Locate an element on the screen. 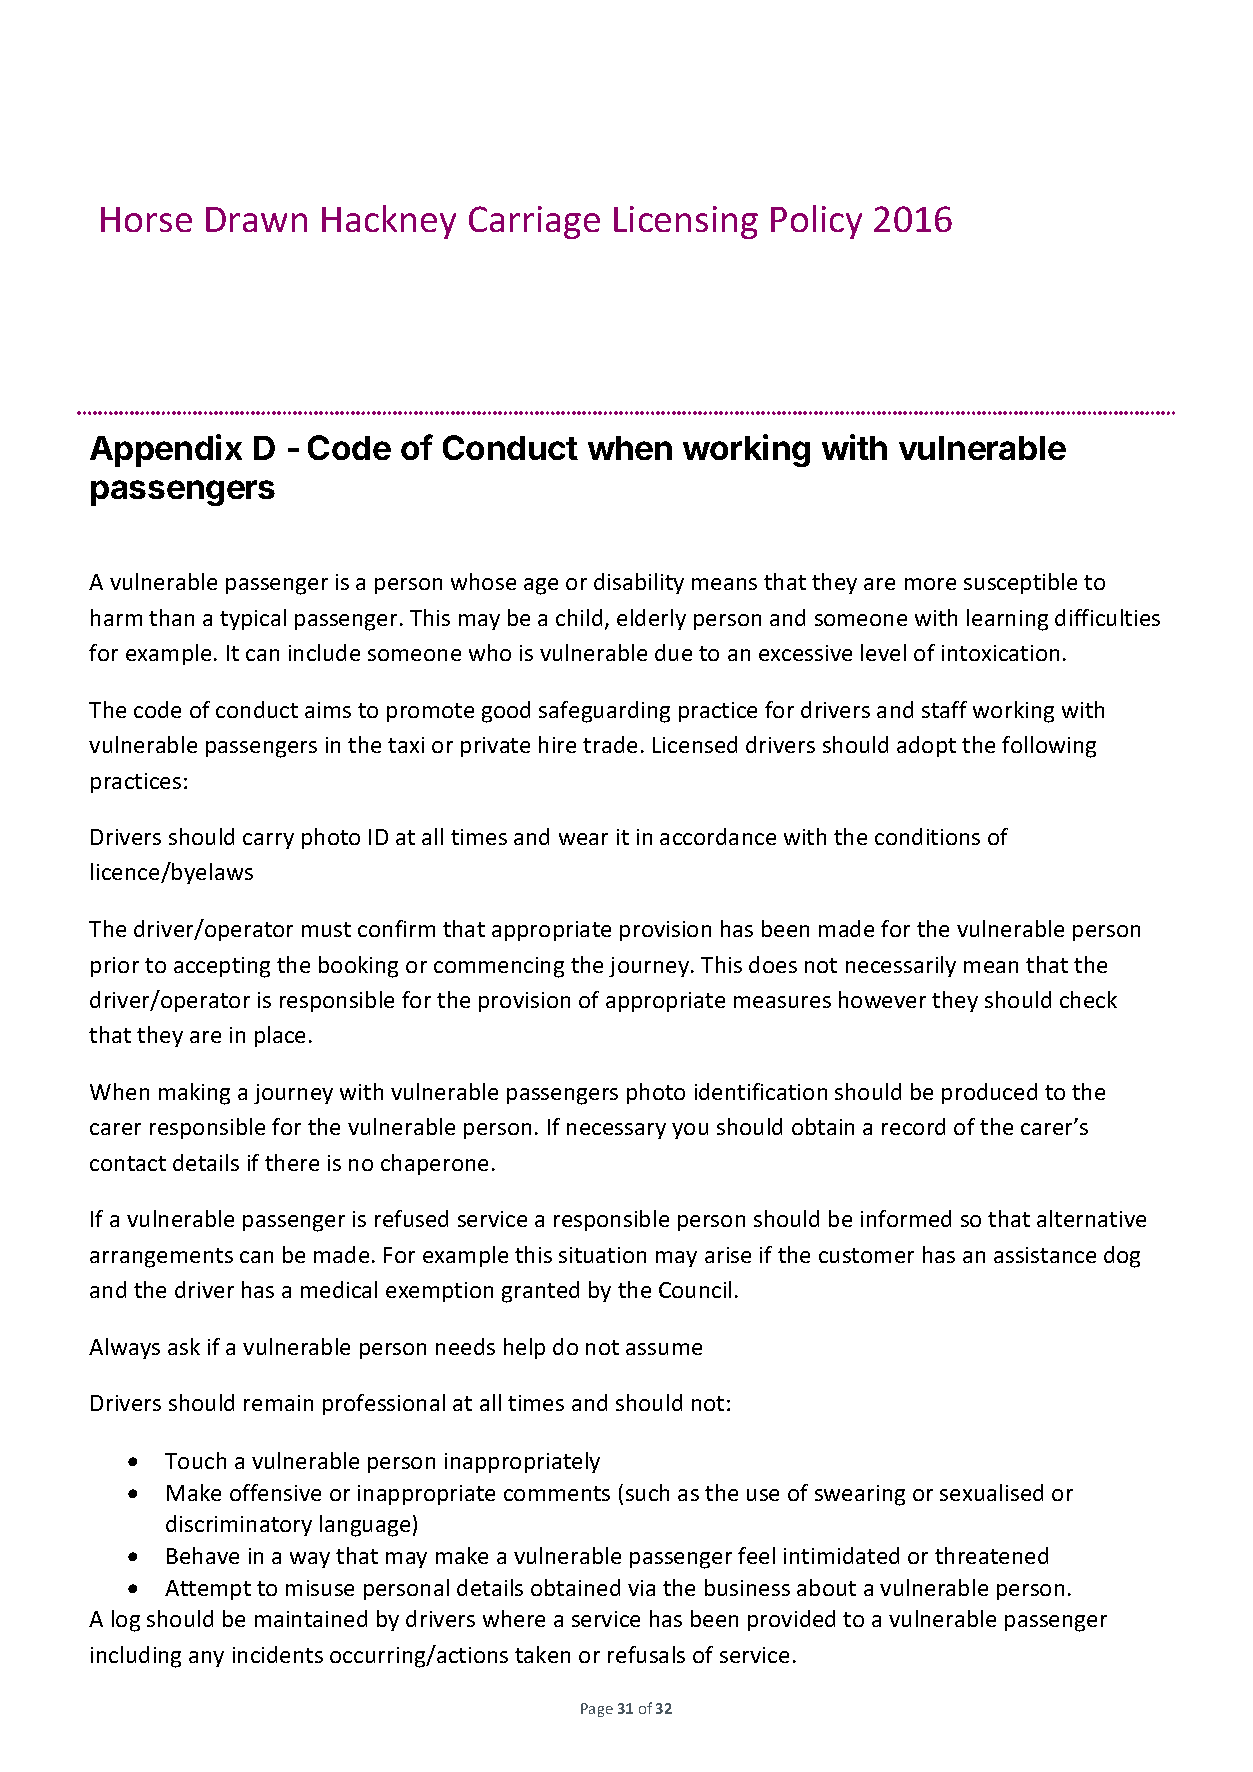 Image resolution: width=1253 pixels, height=1772 pixels. sexualised is located at coordinates (991, 1492).
